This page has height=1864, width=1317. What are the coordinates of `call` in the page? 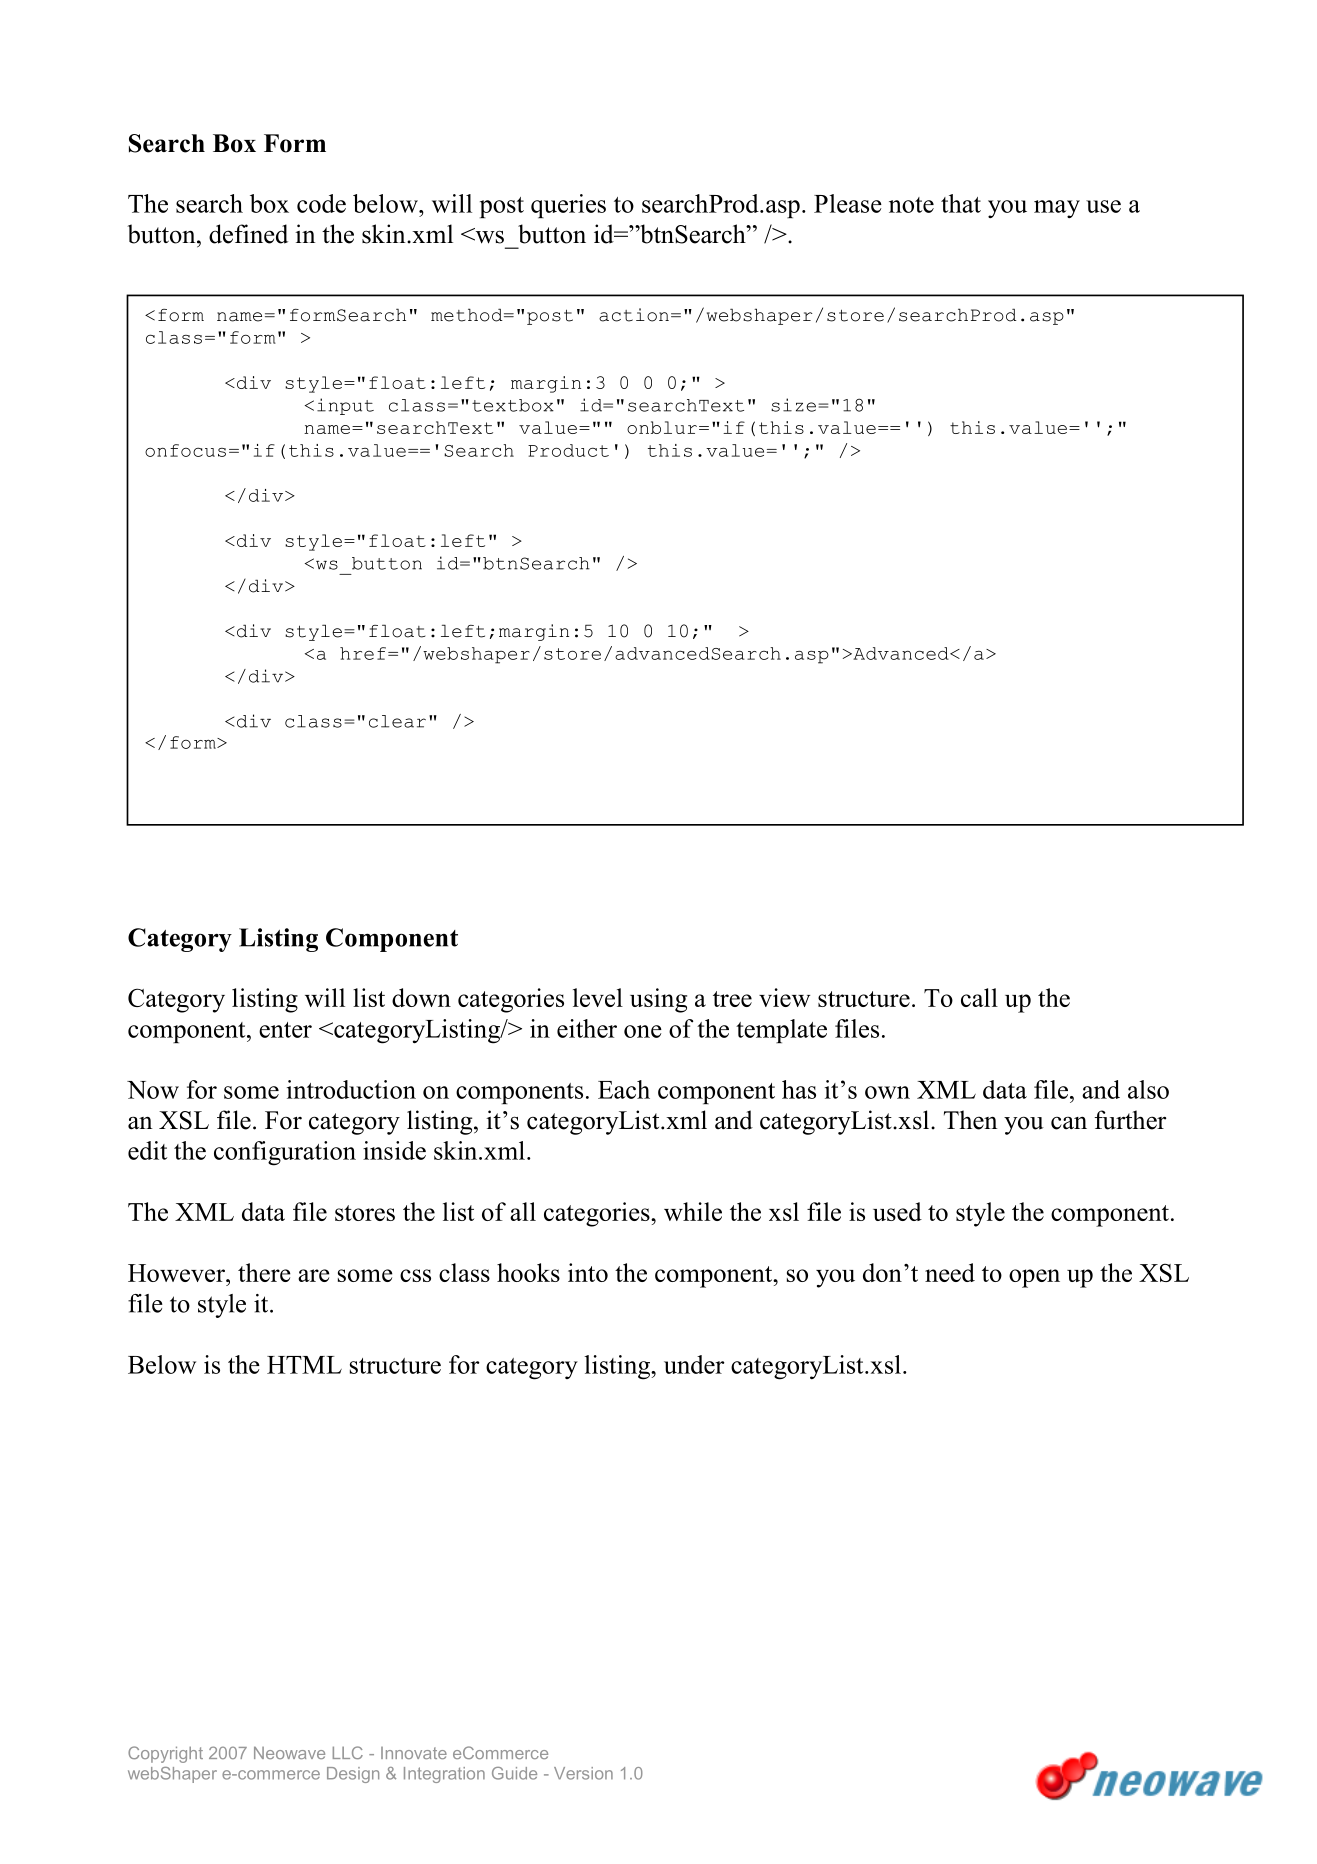 It's located at (979, 997).
